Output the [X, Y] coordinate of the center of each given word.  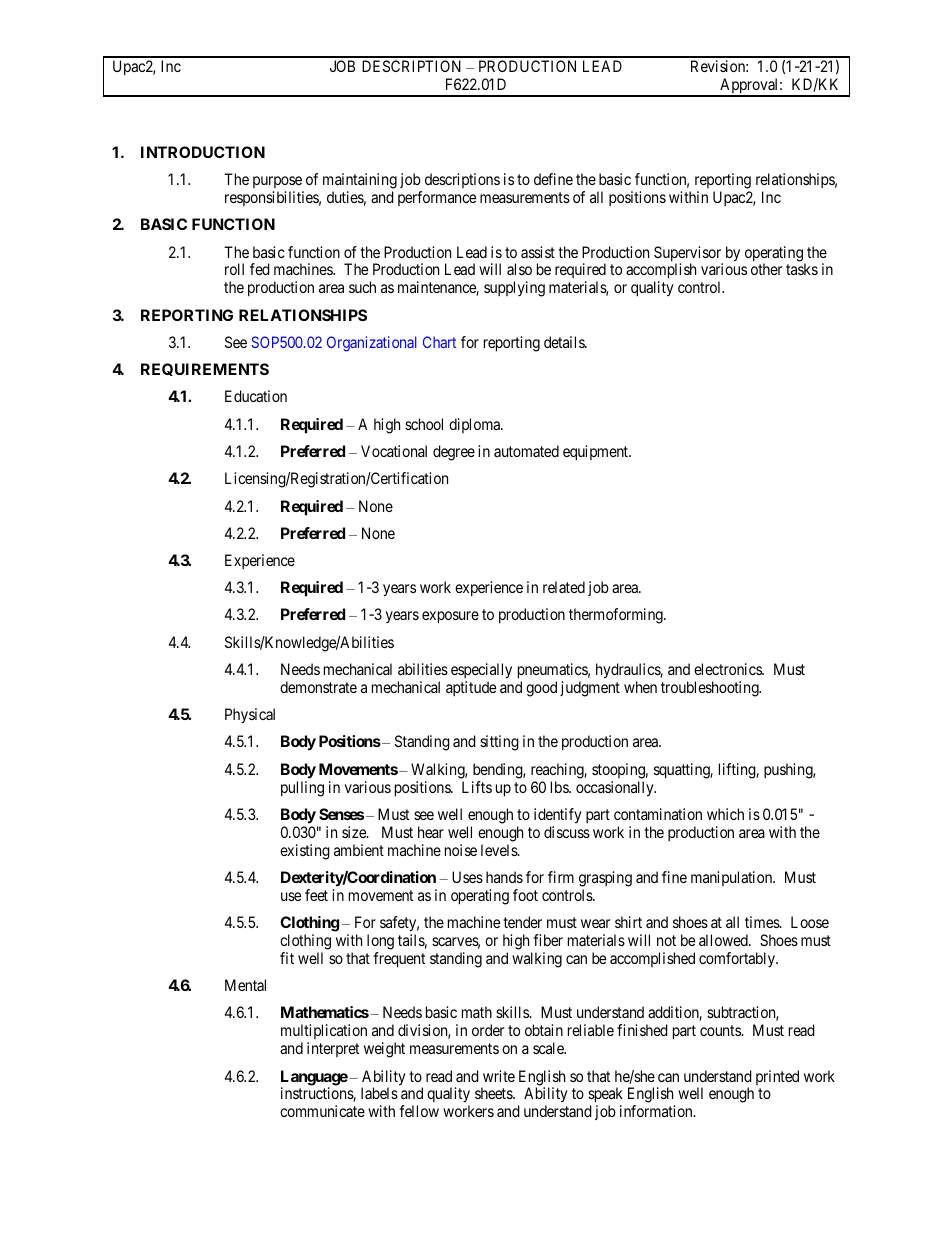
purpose [278, 184]
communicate [322, 1111]
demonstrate [318, 687]
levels [500, 850]
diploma [476, 425]
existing [305, 852]
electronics [729, 669]
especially [481, 671]
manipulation [733, 878]
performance [437, 198]
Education [256, 396]
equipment [597, 453]
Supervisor [688, 255]
